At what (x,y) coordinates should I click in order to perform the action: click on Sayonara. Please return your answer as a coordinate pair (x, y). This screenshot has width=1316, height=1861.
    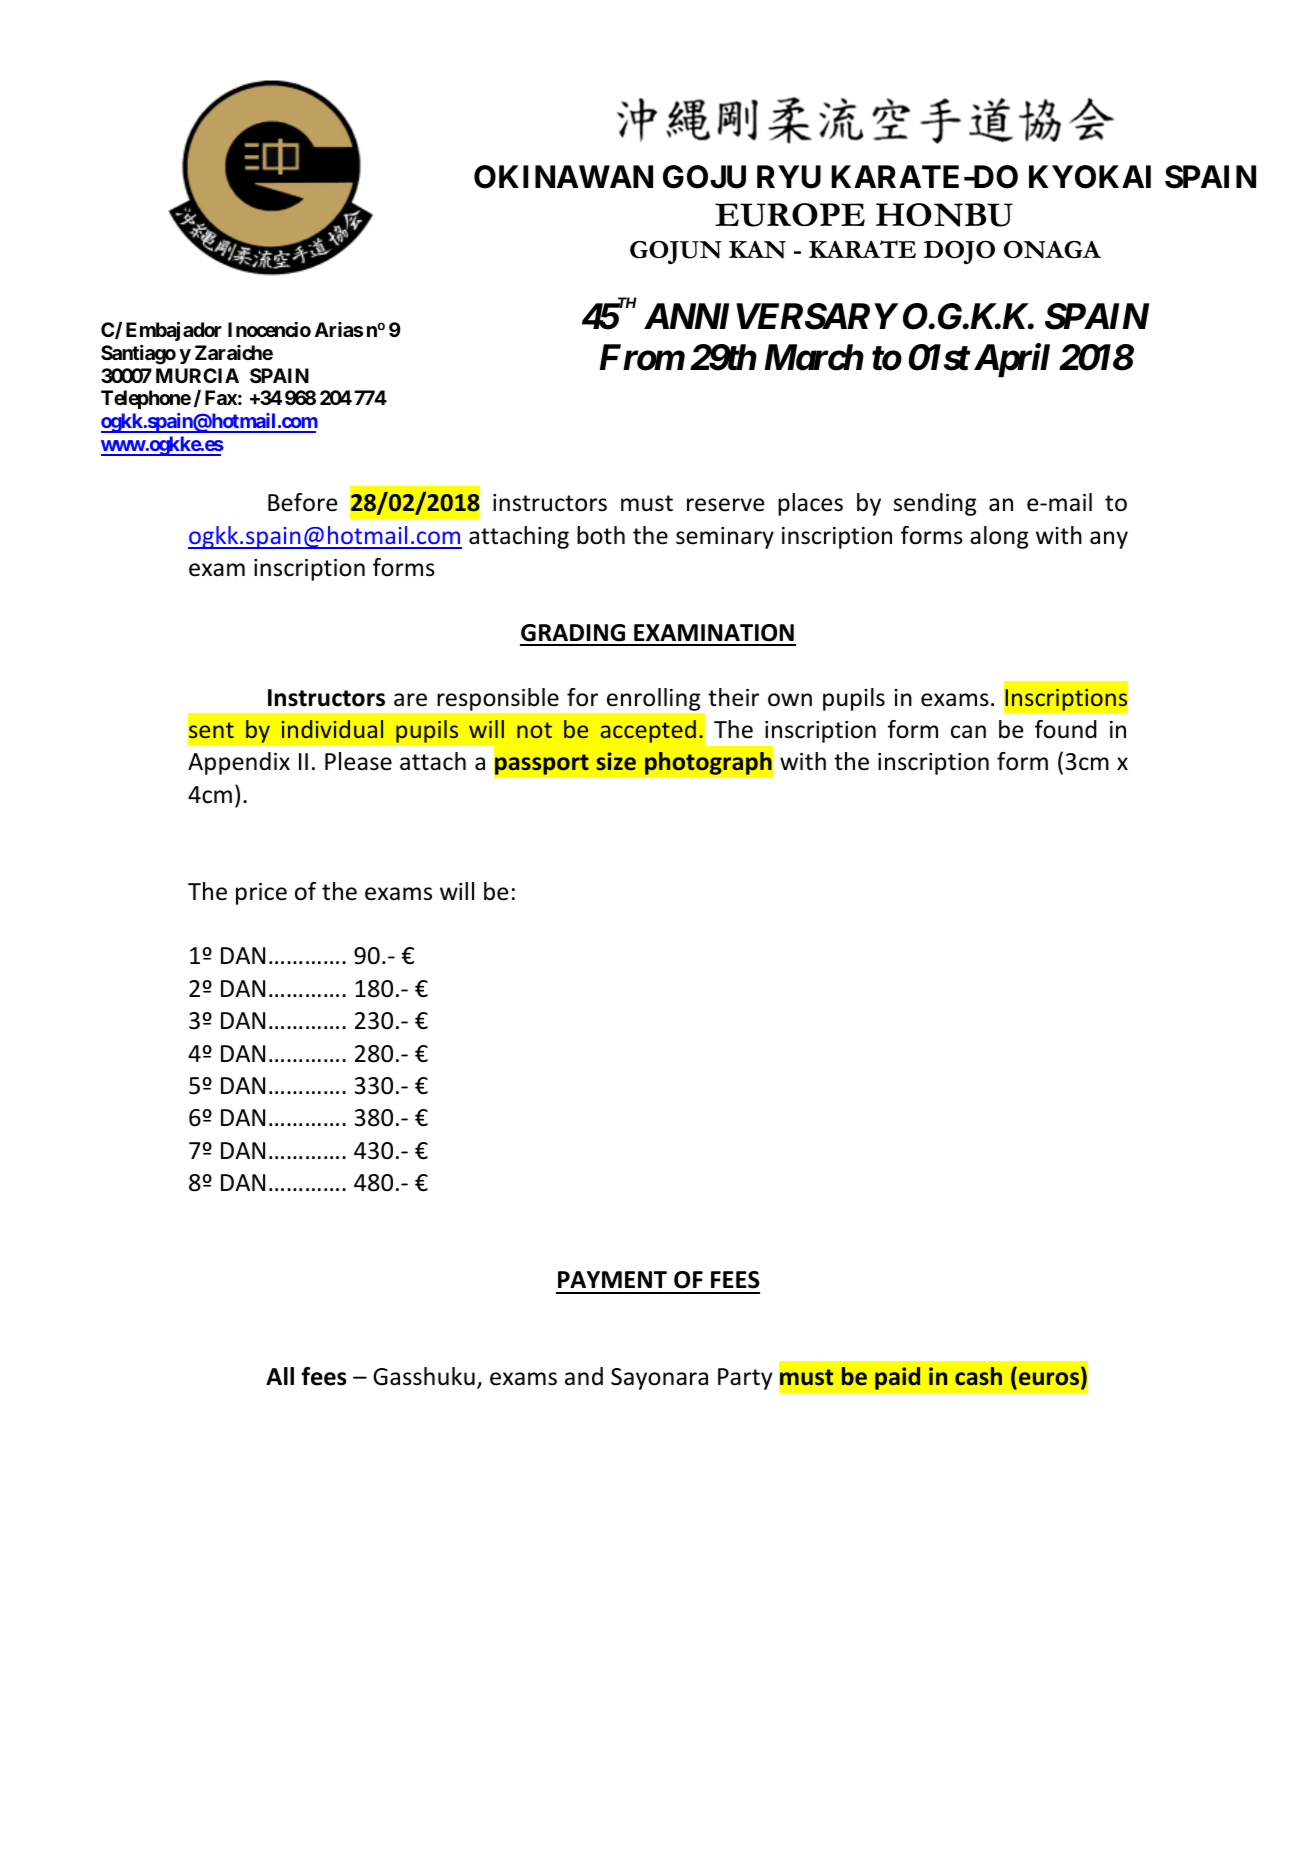
    Looking at the image, I should click on (659, 1379).
